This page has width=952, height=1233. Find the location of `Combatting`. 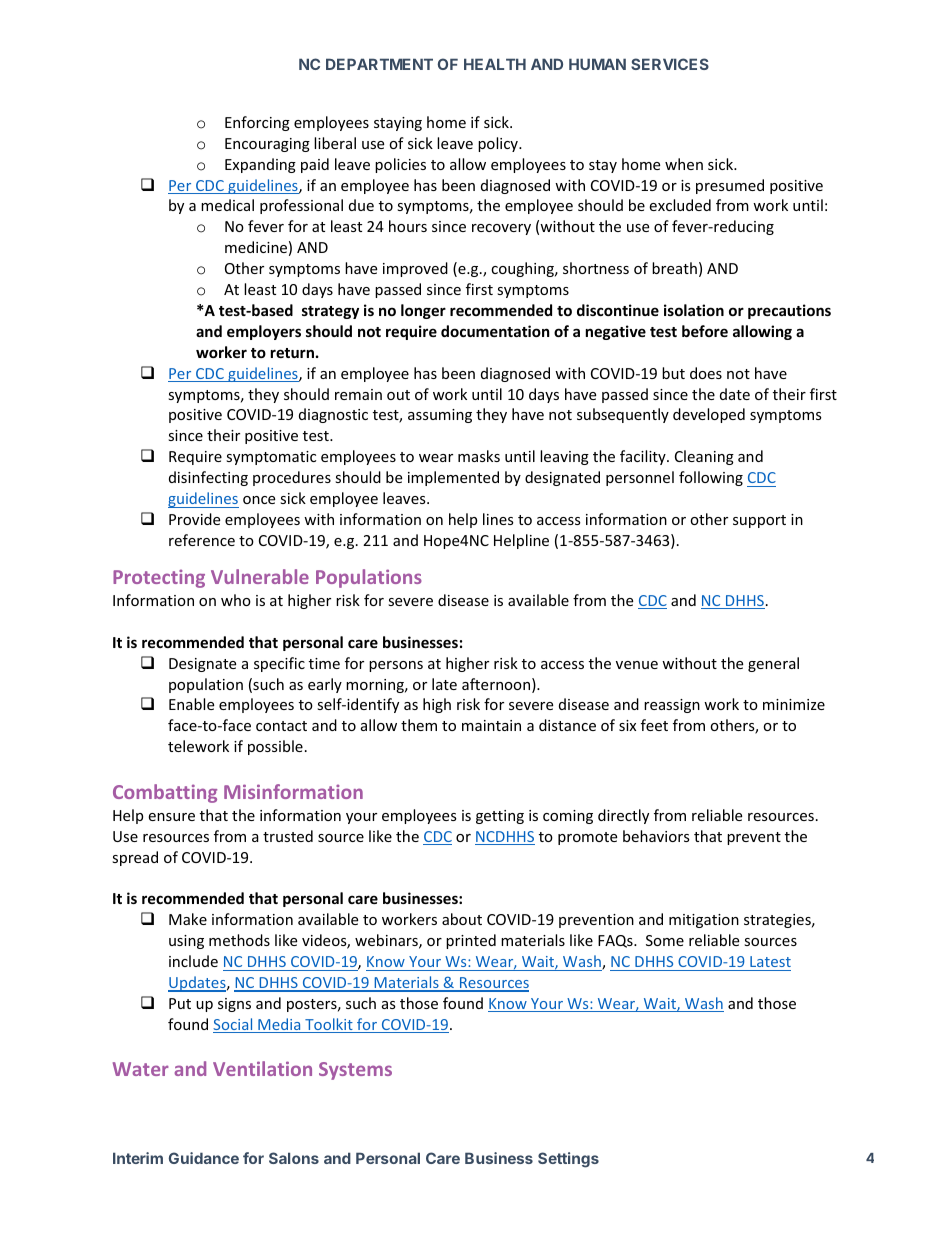

Combatting is located at coordinates (165, 793).
